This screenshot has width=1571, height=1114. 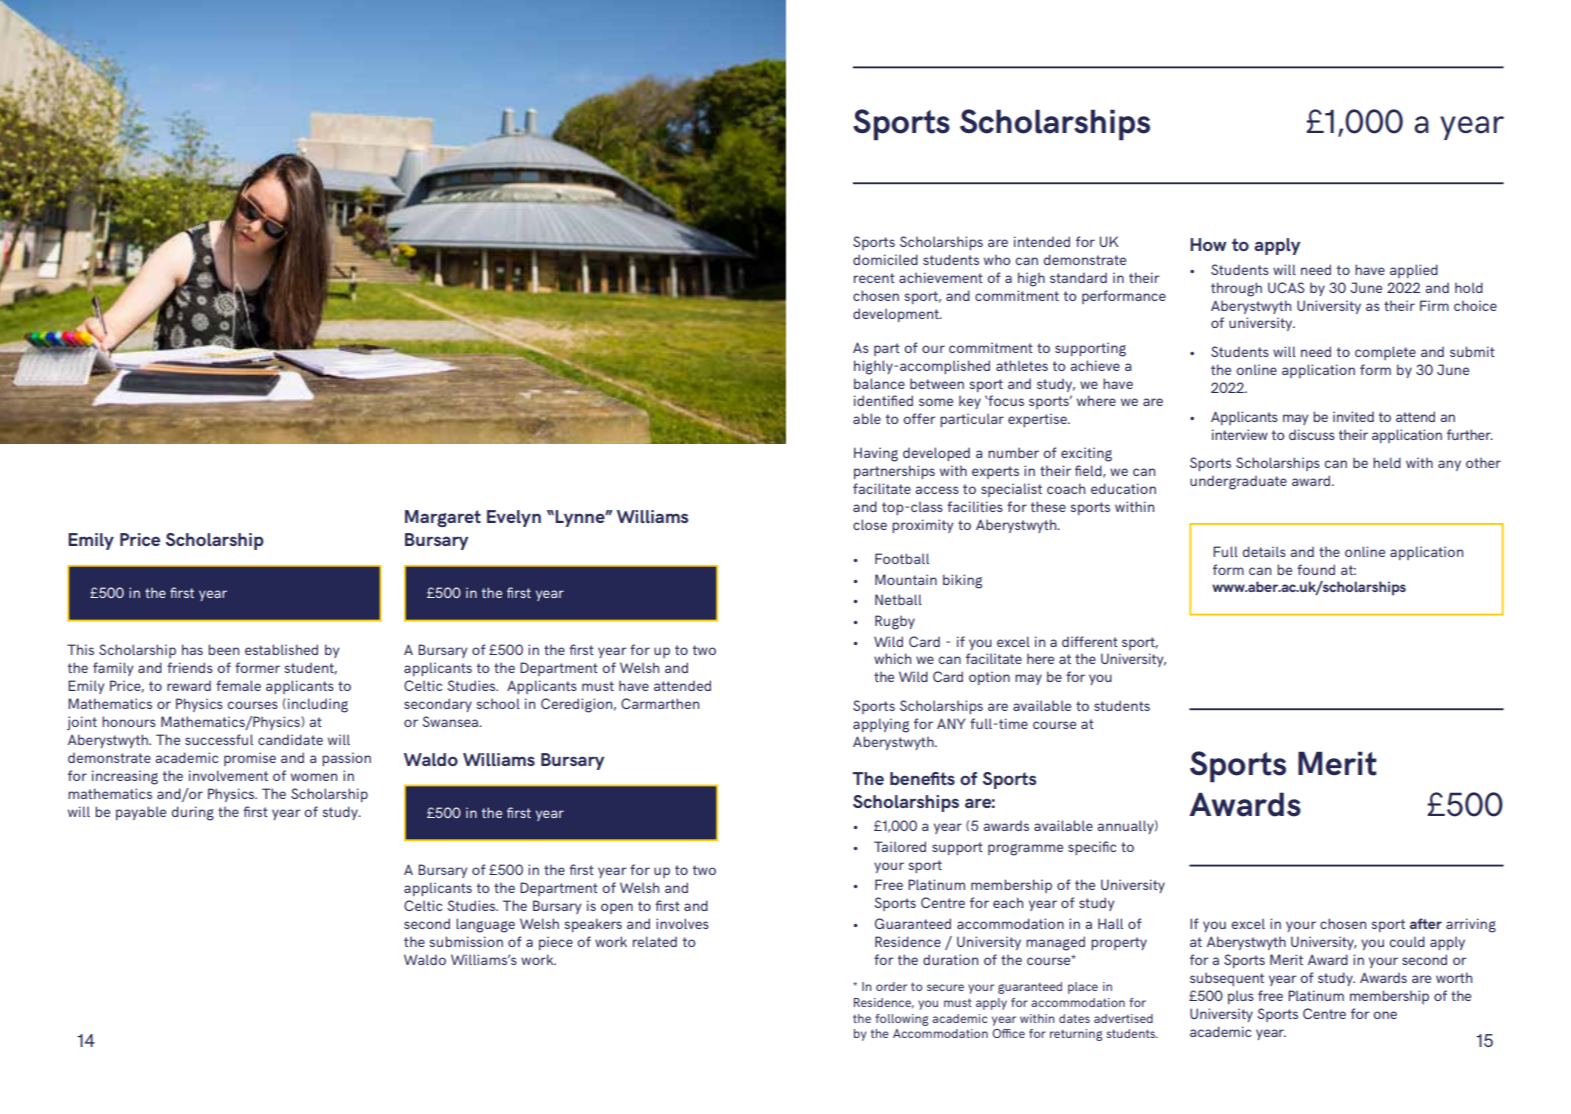 I want to click on applied, so click(x=1414, y=271).
